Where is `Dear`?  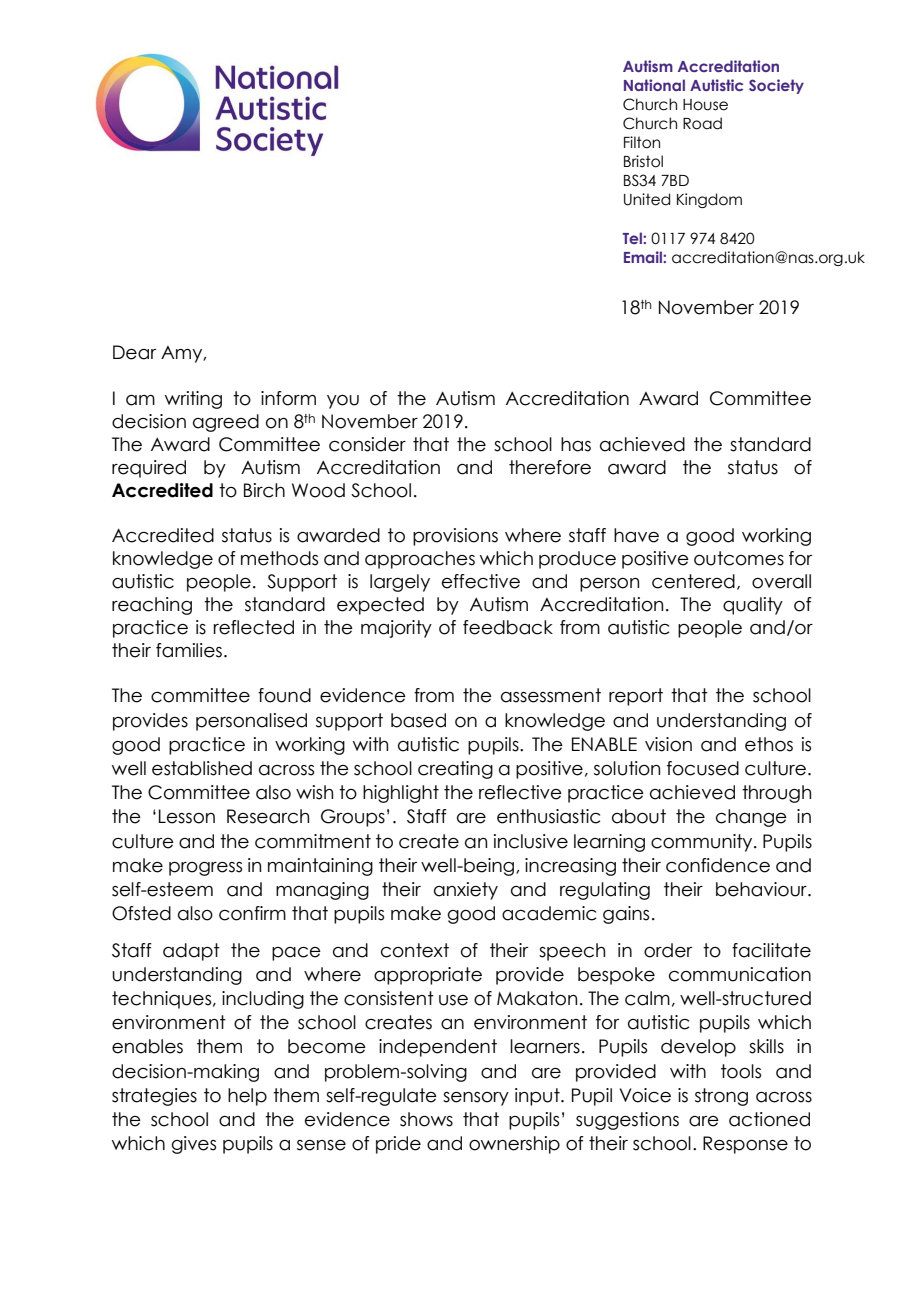
Dear is located at coordinates (134, 352).
